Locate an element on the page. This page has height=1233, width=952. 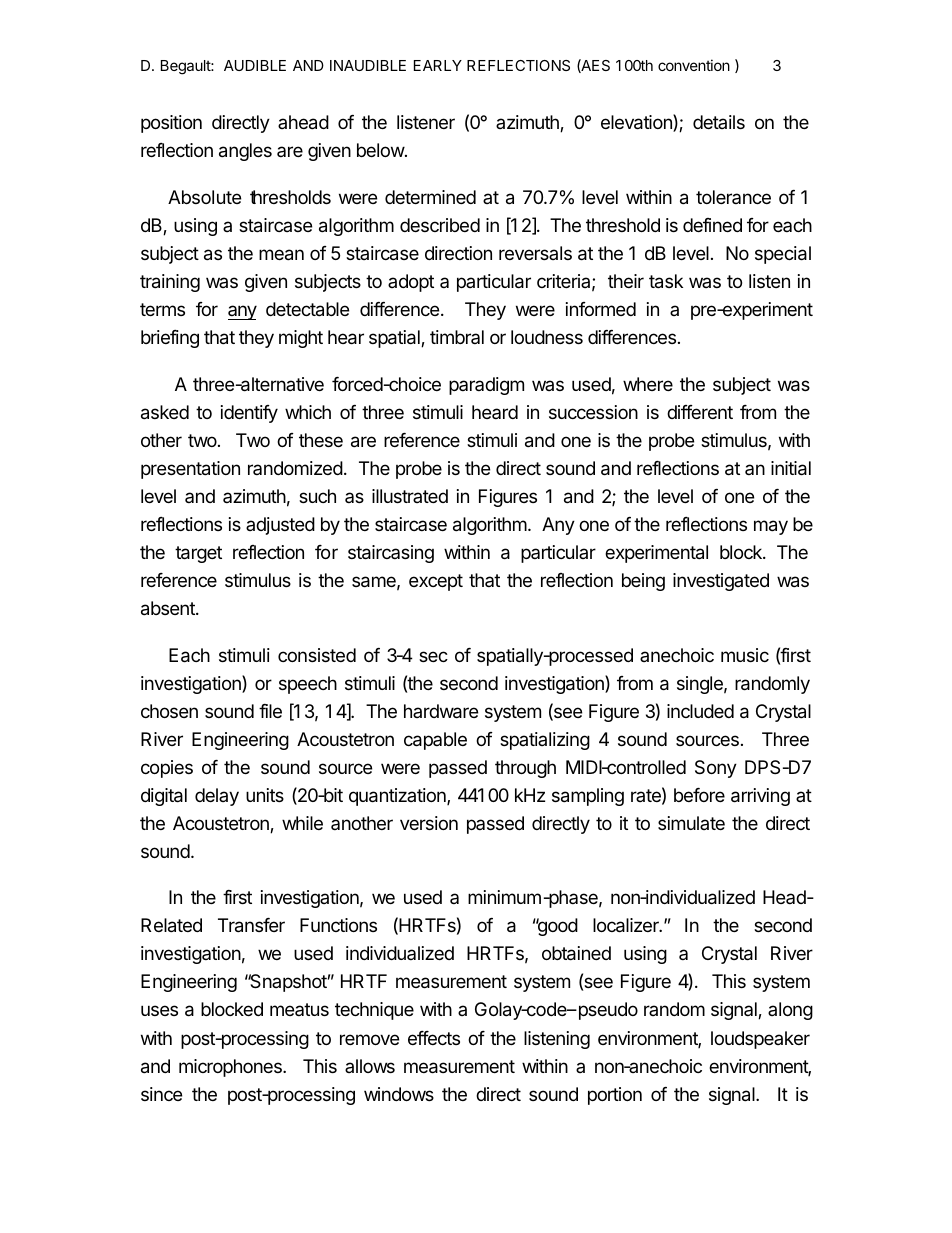
version is located at coordinates (429, 823).
